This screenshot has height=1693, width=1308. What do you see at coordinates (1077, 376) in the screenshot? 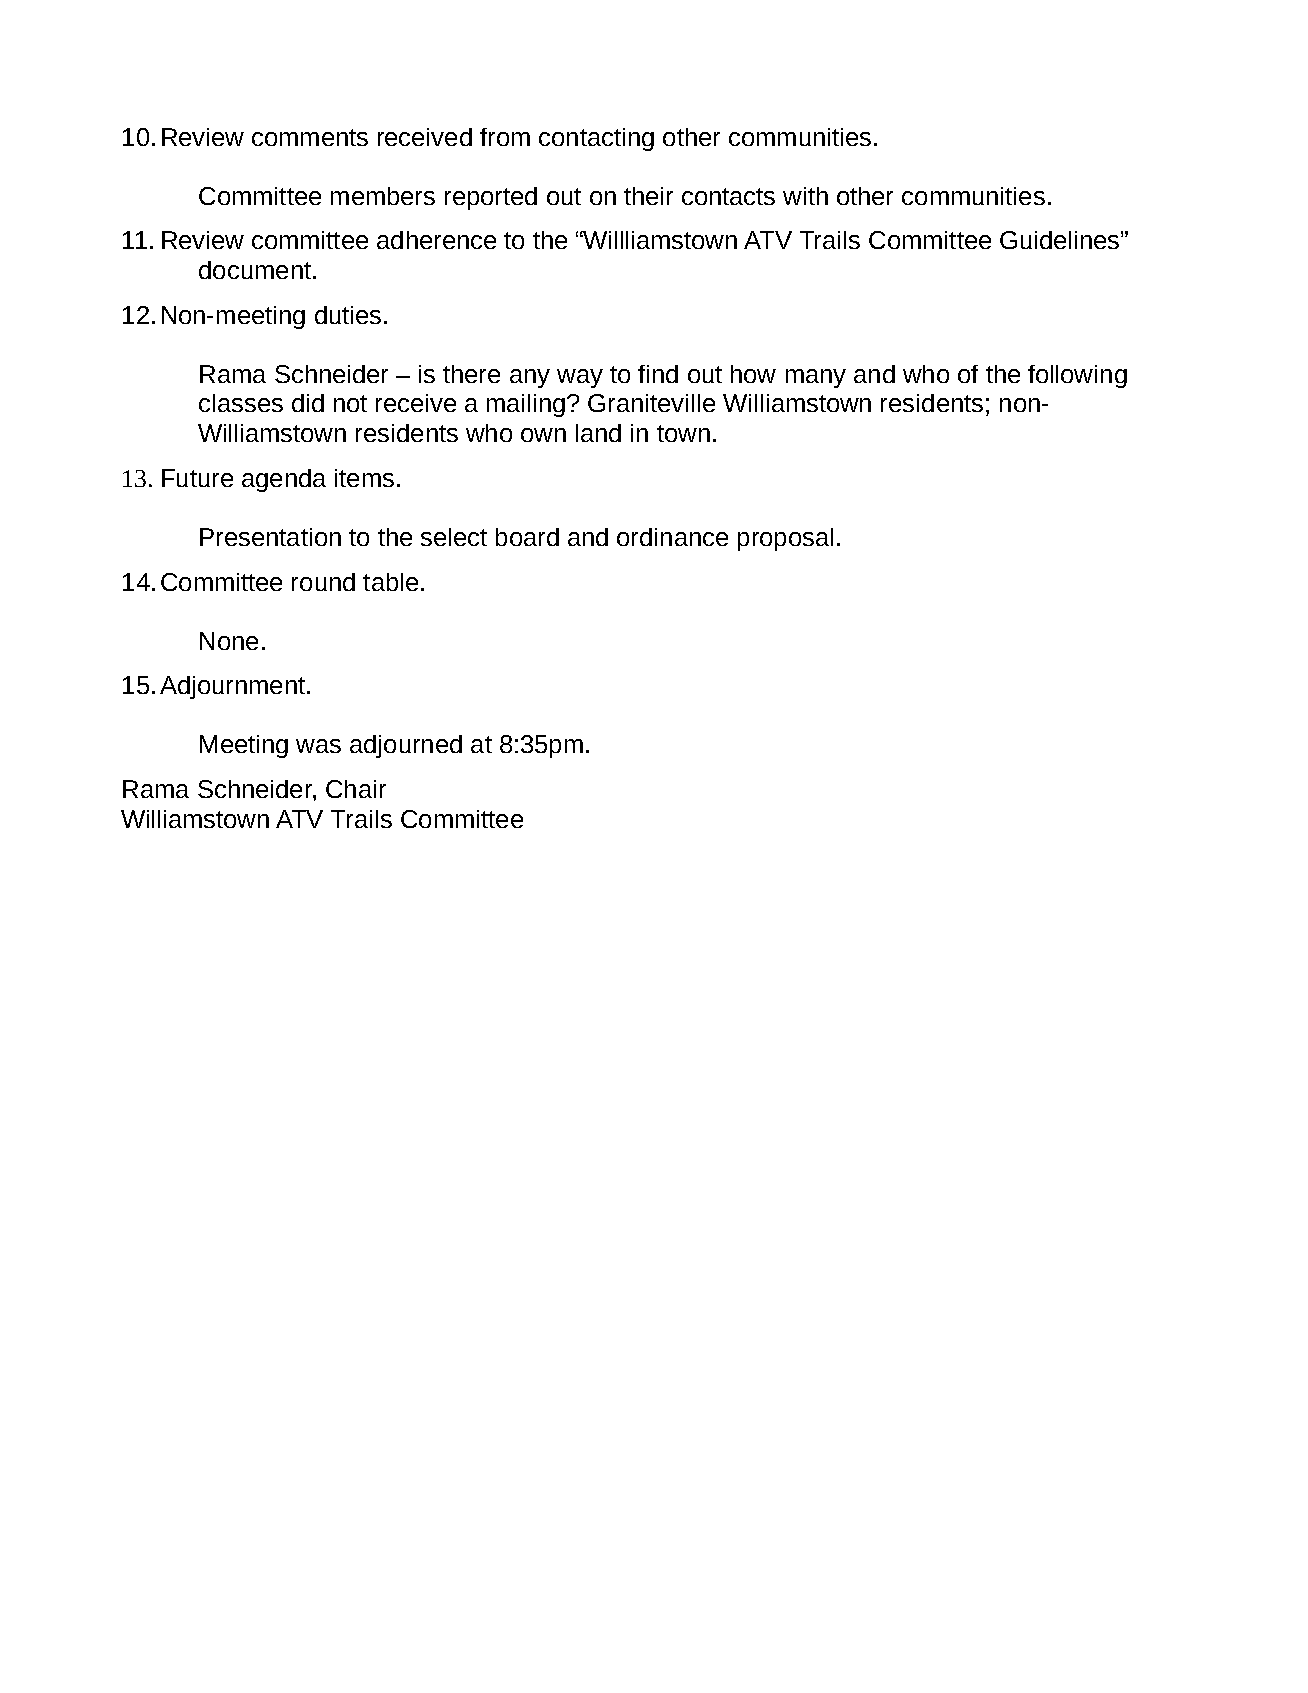
I see `following` at bounding box center [1077, 376].
